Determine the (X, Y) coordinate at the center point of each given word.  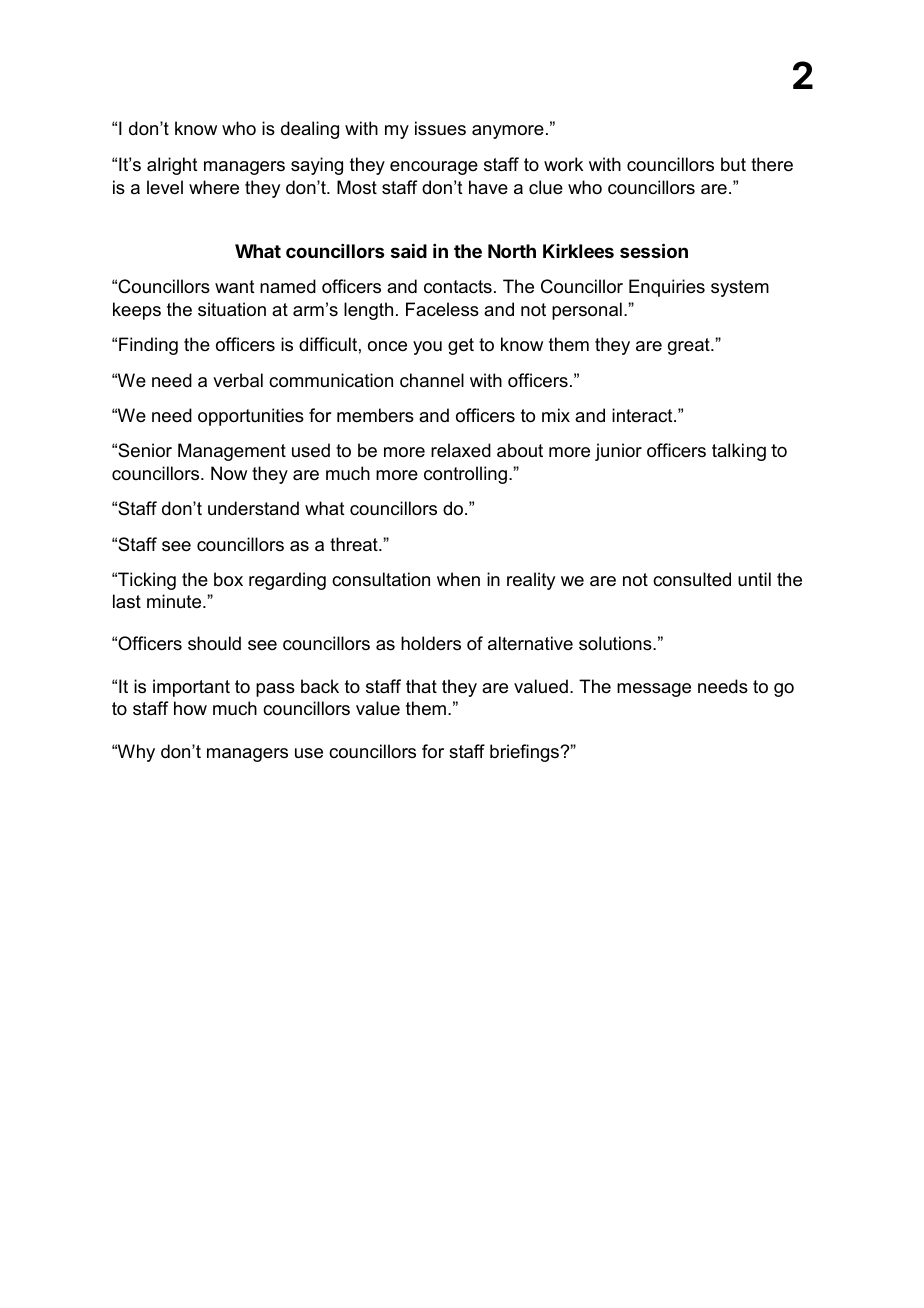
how (190, 708)
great (690, 346)
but (733, 164)
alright (172, 166)
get (461, 346)
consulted (692, 579)
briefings (526, 753)
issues (440, 128)
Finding (148, 346)
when (458, 579)
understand (253, 508)
